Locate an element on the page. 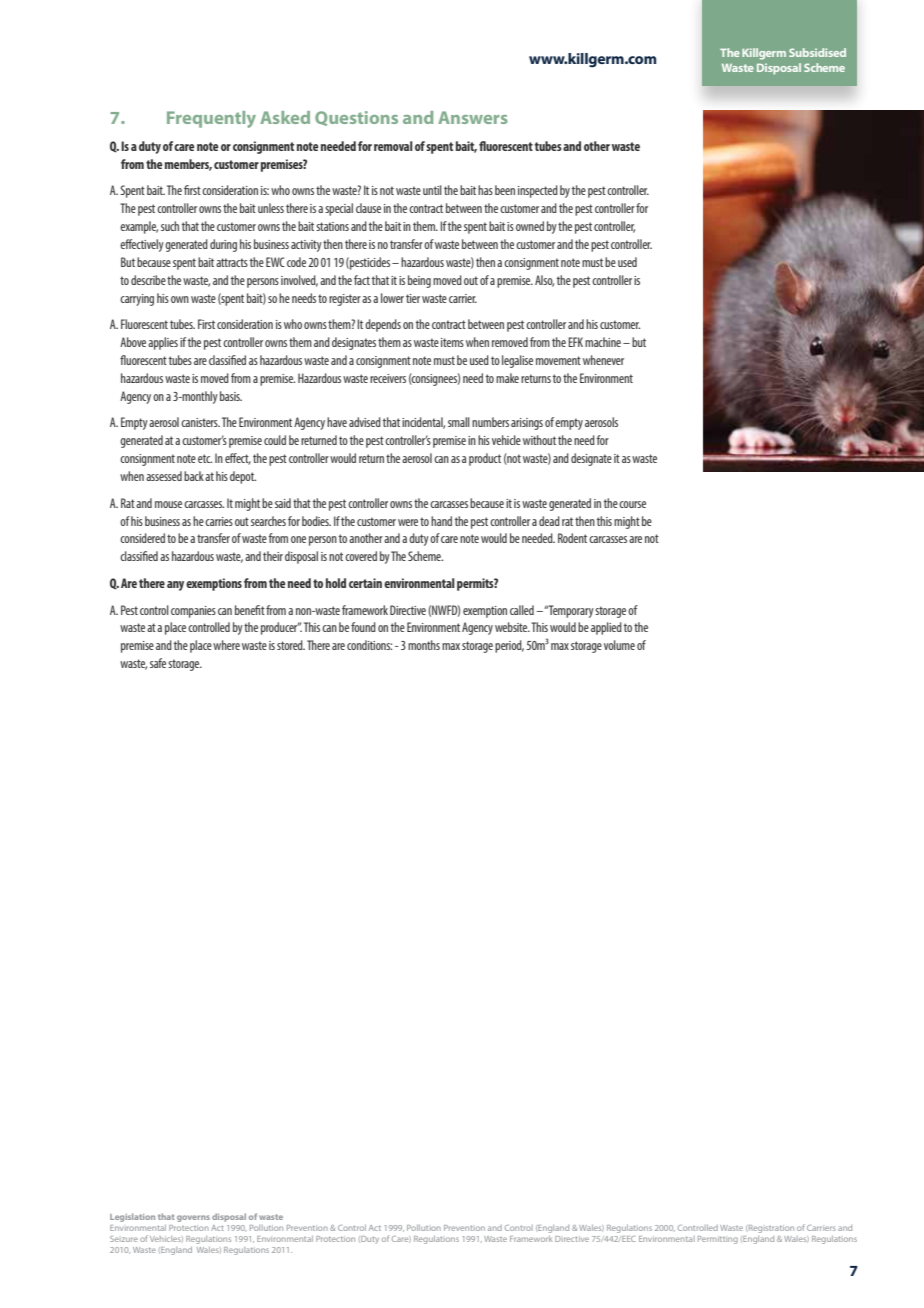  machine is located at coordinates (603, 342).
